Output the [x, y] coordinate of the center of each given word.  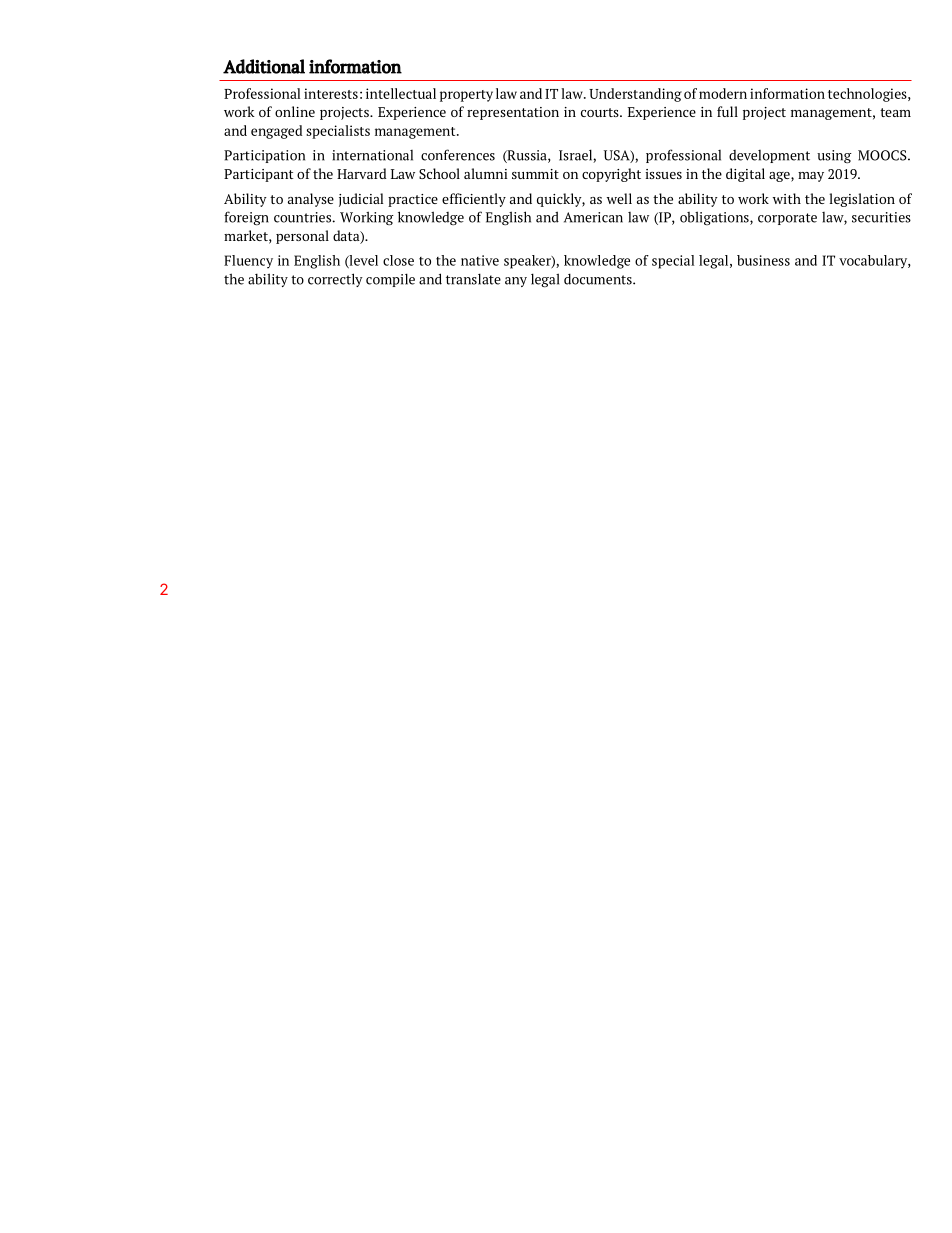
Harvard [361, 173]
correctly [335, 280]
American [593, 217]
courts [601, 112]
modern [723, 93]
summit [535, 174]
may [811, 177]
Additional [264, 66]
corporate [787, 219]
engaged [276, 132]
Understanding [635, 95]
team [895, 112]
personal [302, 237]
